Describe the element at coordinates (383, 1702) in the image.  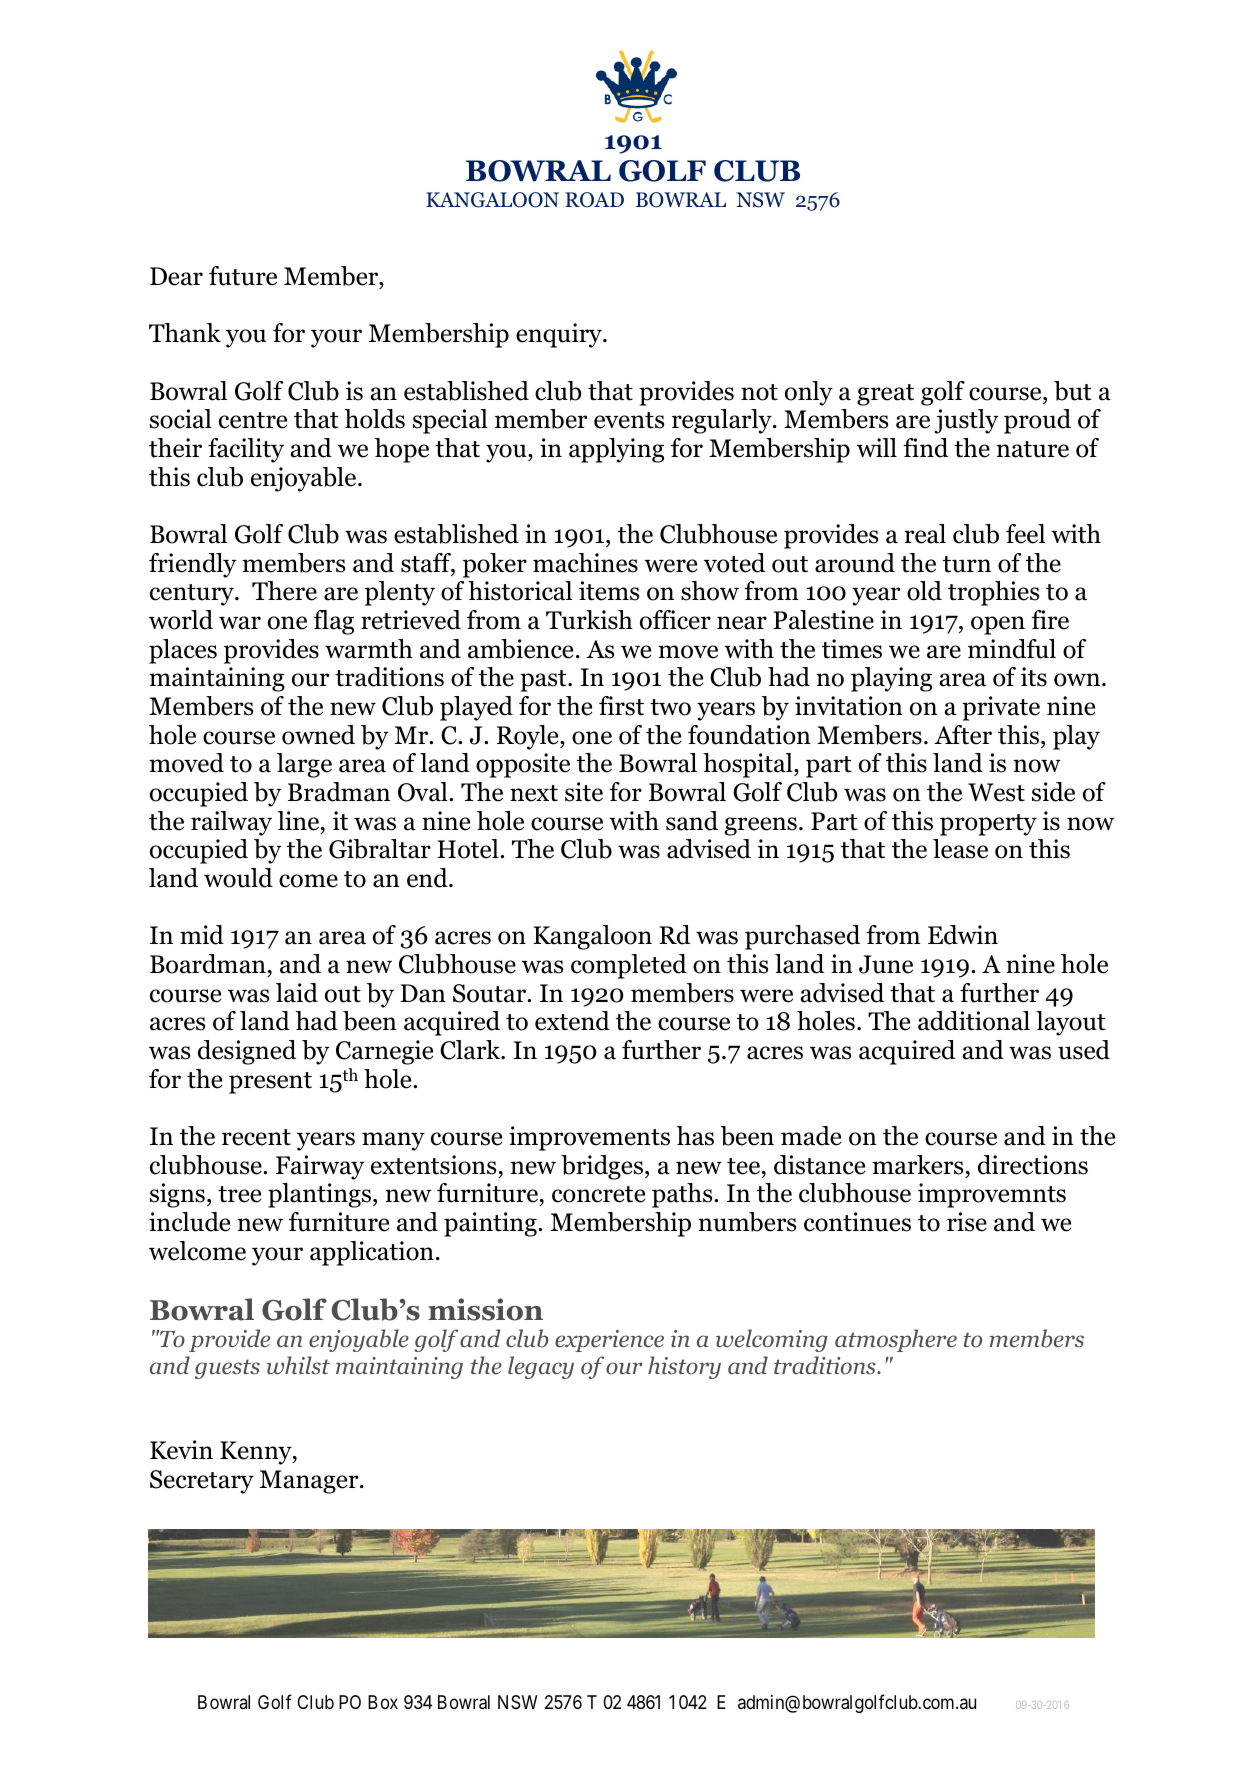
I see `Box` at that location.
